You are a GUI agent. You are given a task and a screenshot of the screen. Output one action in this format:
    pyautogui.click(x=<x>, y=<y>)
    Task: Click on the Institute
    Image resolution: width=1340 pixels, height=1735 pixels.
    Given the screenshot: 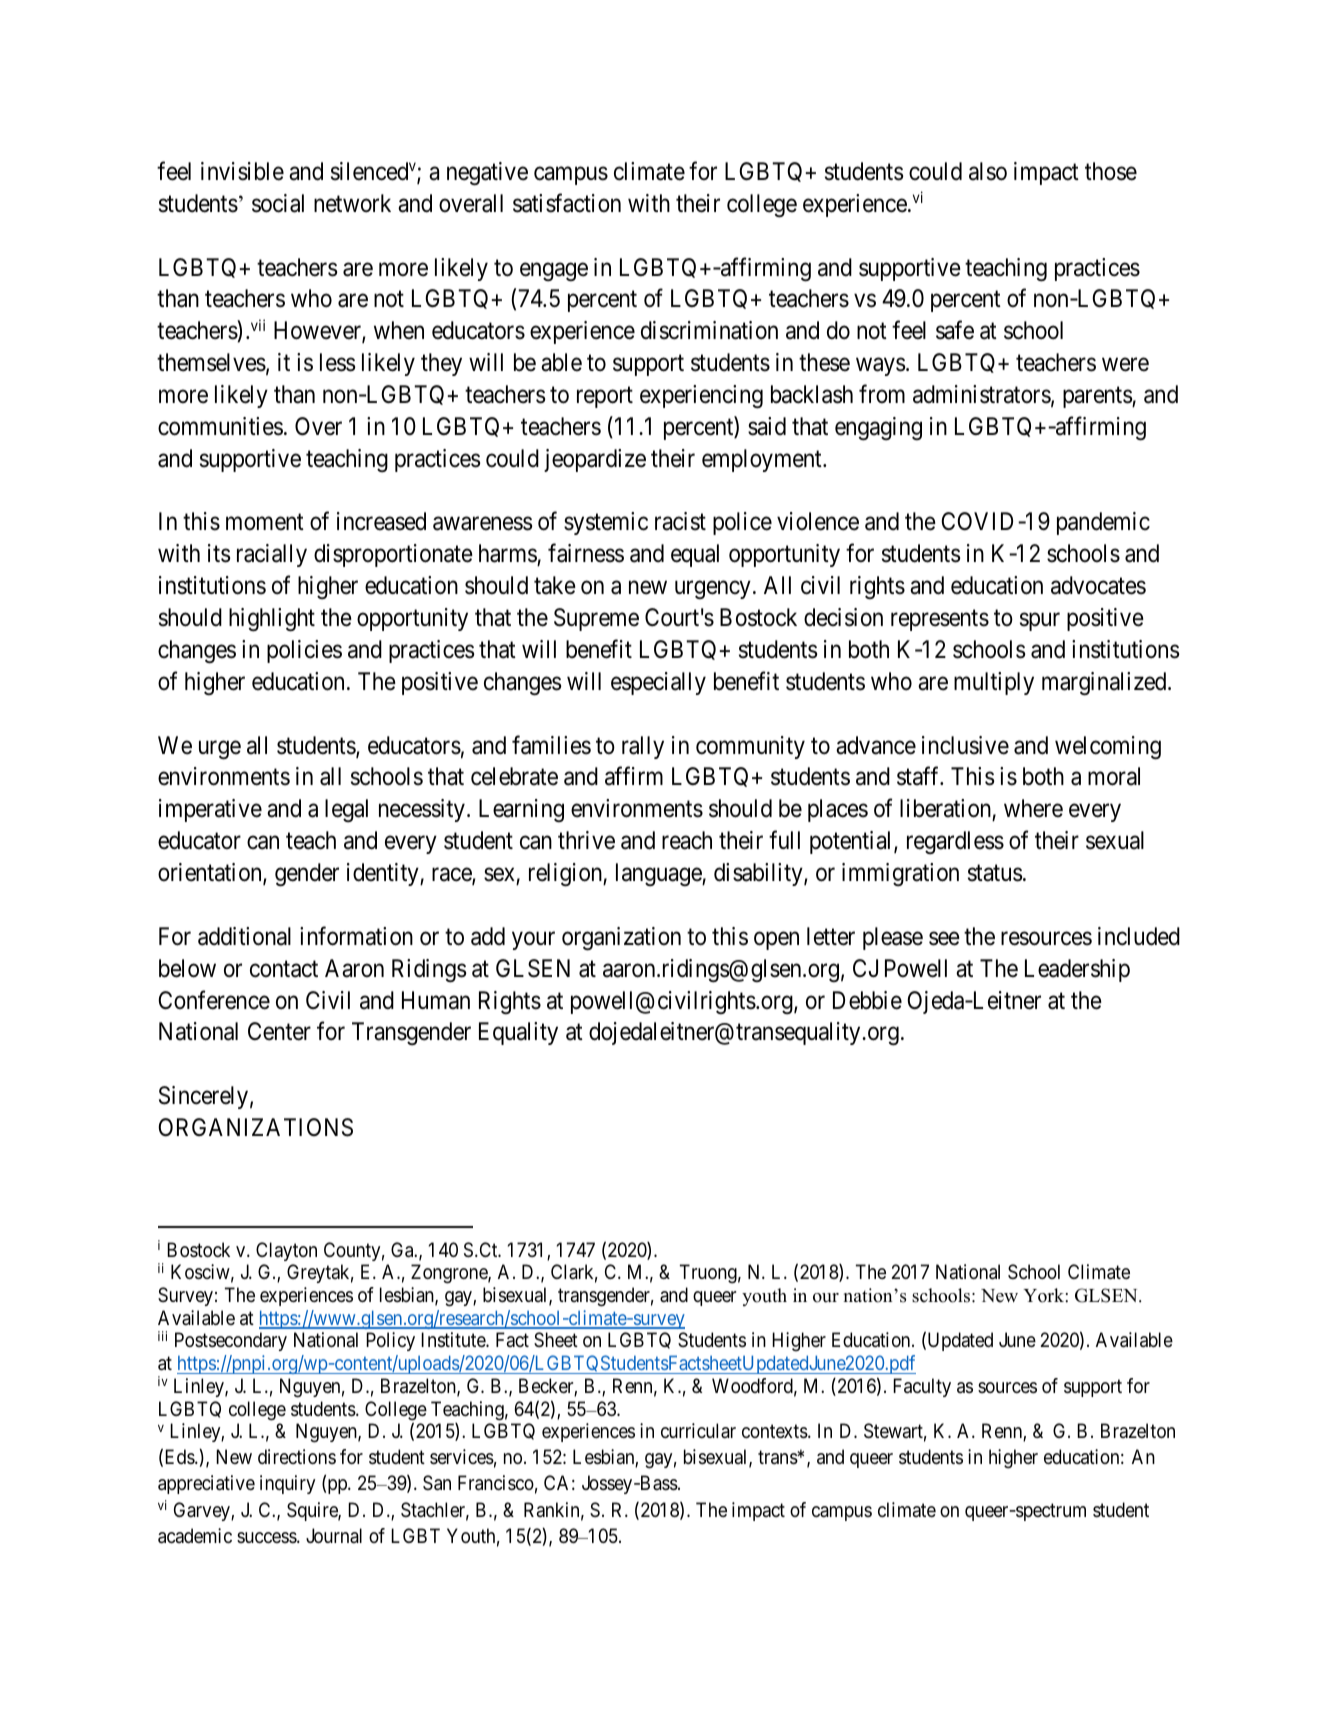 What is the action you would take?
    pyautogui.click(x=454, y=1340)
